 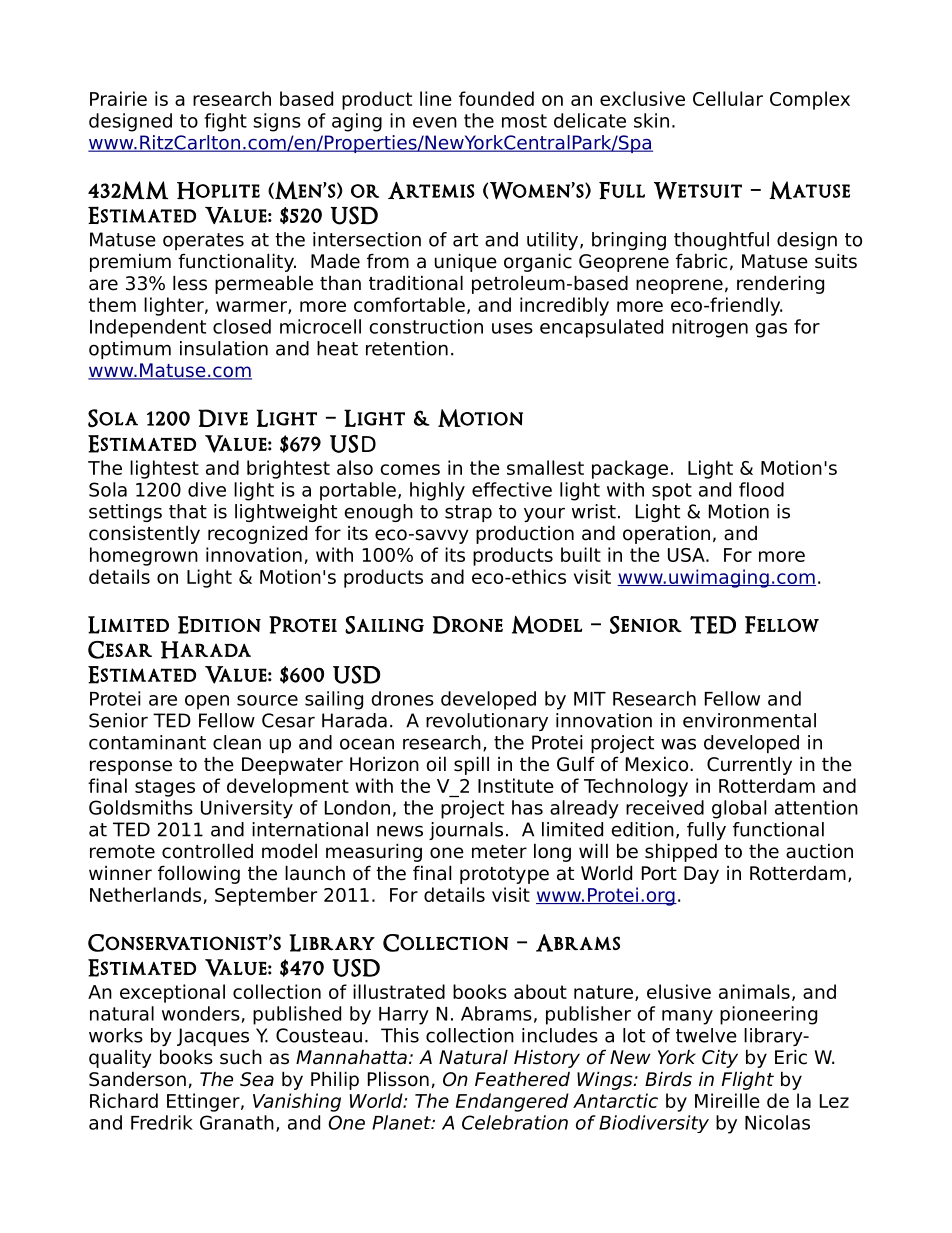 What do you see at coordinates (435, 122) in the document?
I see `even` at bounding box center [435, 122].
